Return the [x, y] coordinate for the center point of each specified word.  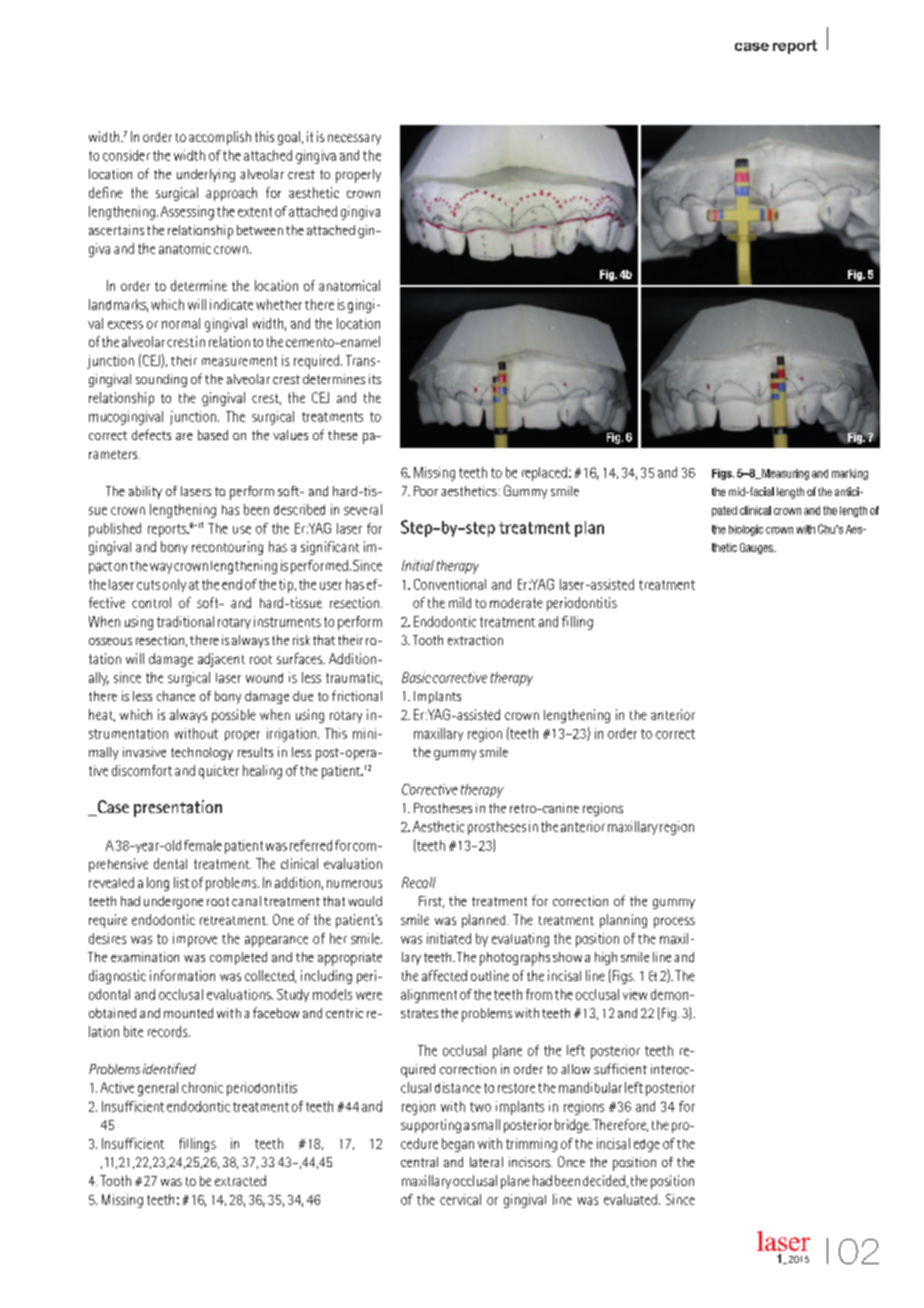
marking [850, 474]
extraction [475, 640]
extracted [240, 1180]
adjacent [221, 660]
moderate [516, 603]
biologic [746, 530]
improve [195, 940]
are [184, 436]
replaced [544, 474]
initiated [449, 938]
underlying [206, 175]
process [674, 922]
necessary [354, 139]
